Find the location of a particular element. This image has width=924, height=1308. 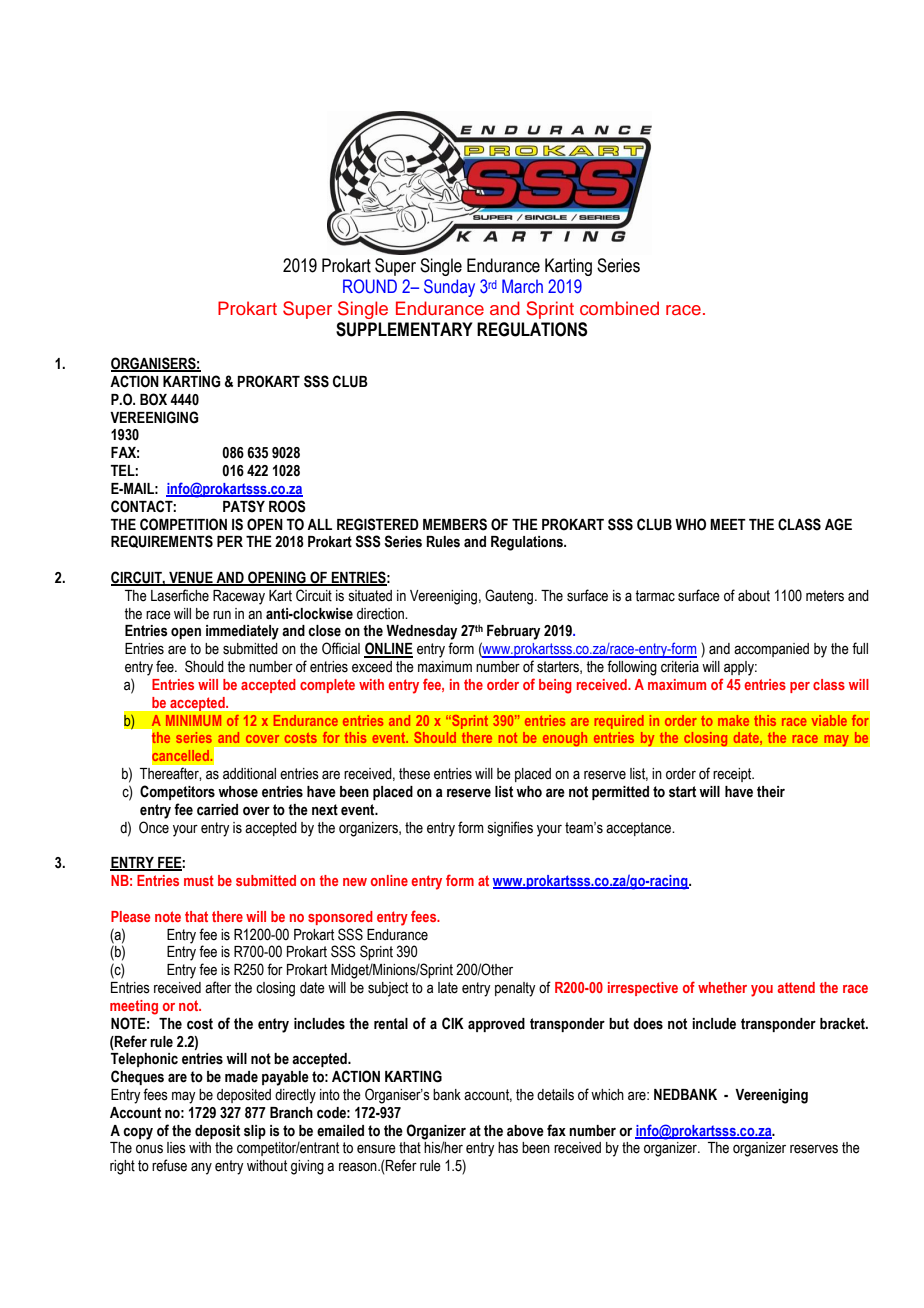

has is located at coordinates (508, 1148).
